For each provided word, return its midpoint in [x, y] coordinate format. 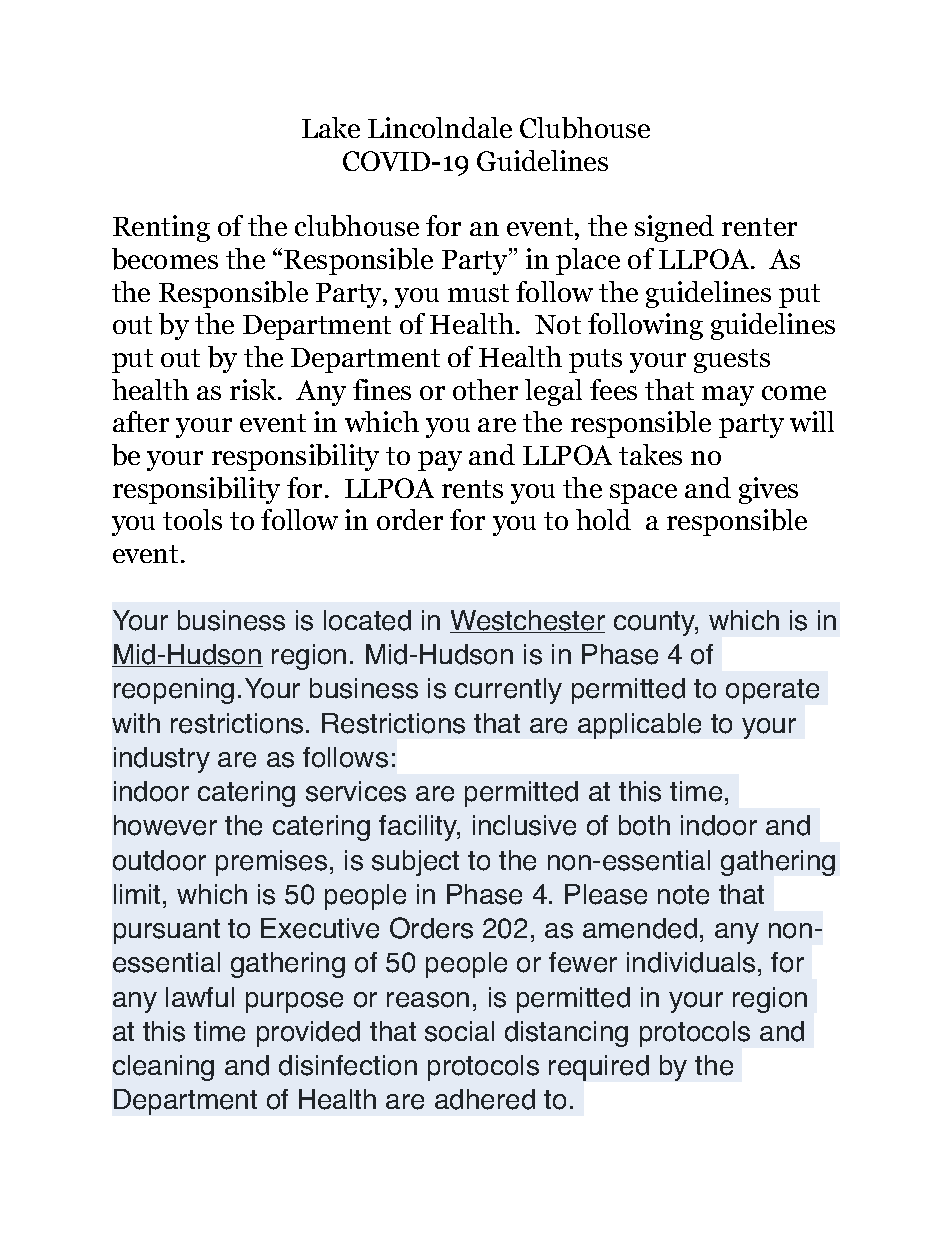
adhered [485, 1099]
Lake [331, 127]
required [599, 1068]
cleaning [163, 1068]
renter [759, 227]
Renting [161, 228]
